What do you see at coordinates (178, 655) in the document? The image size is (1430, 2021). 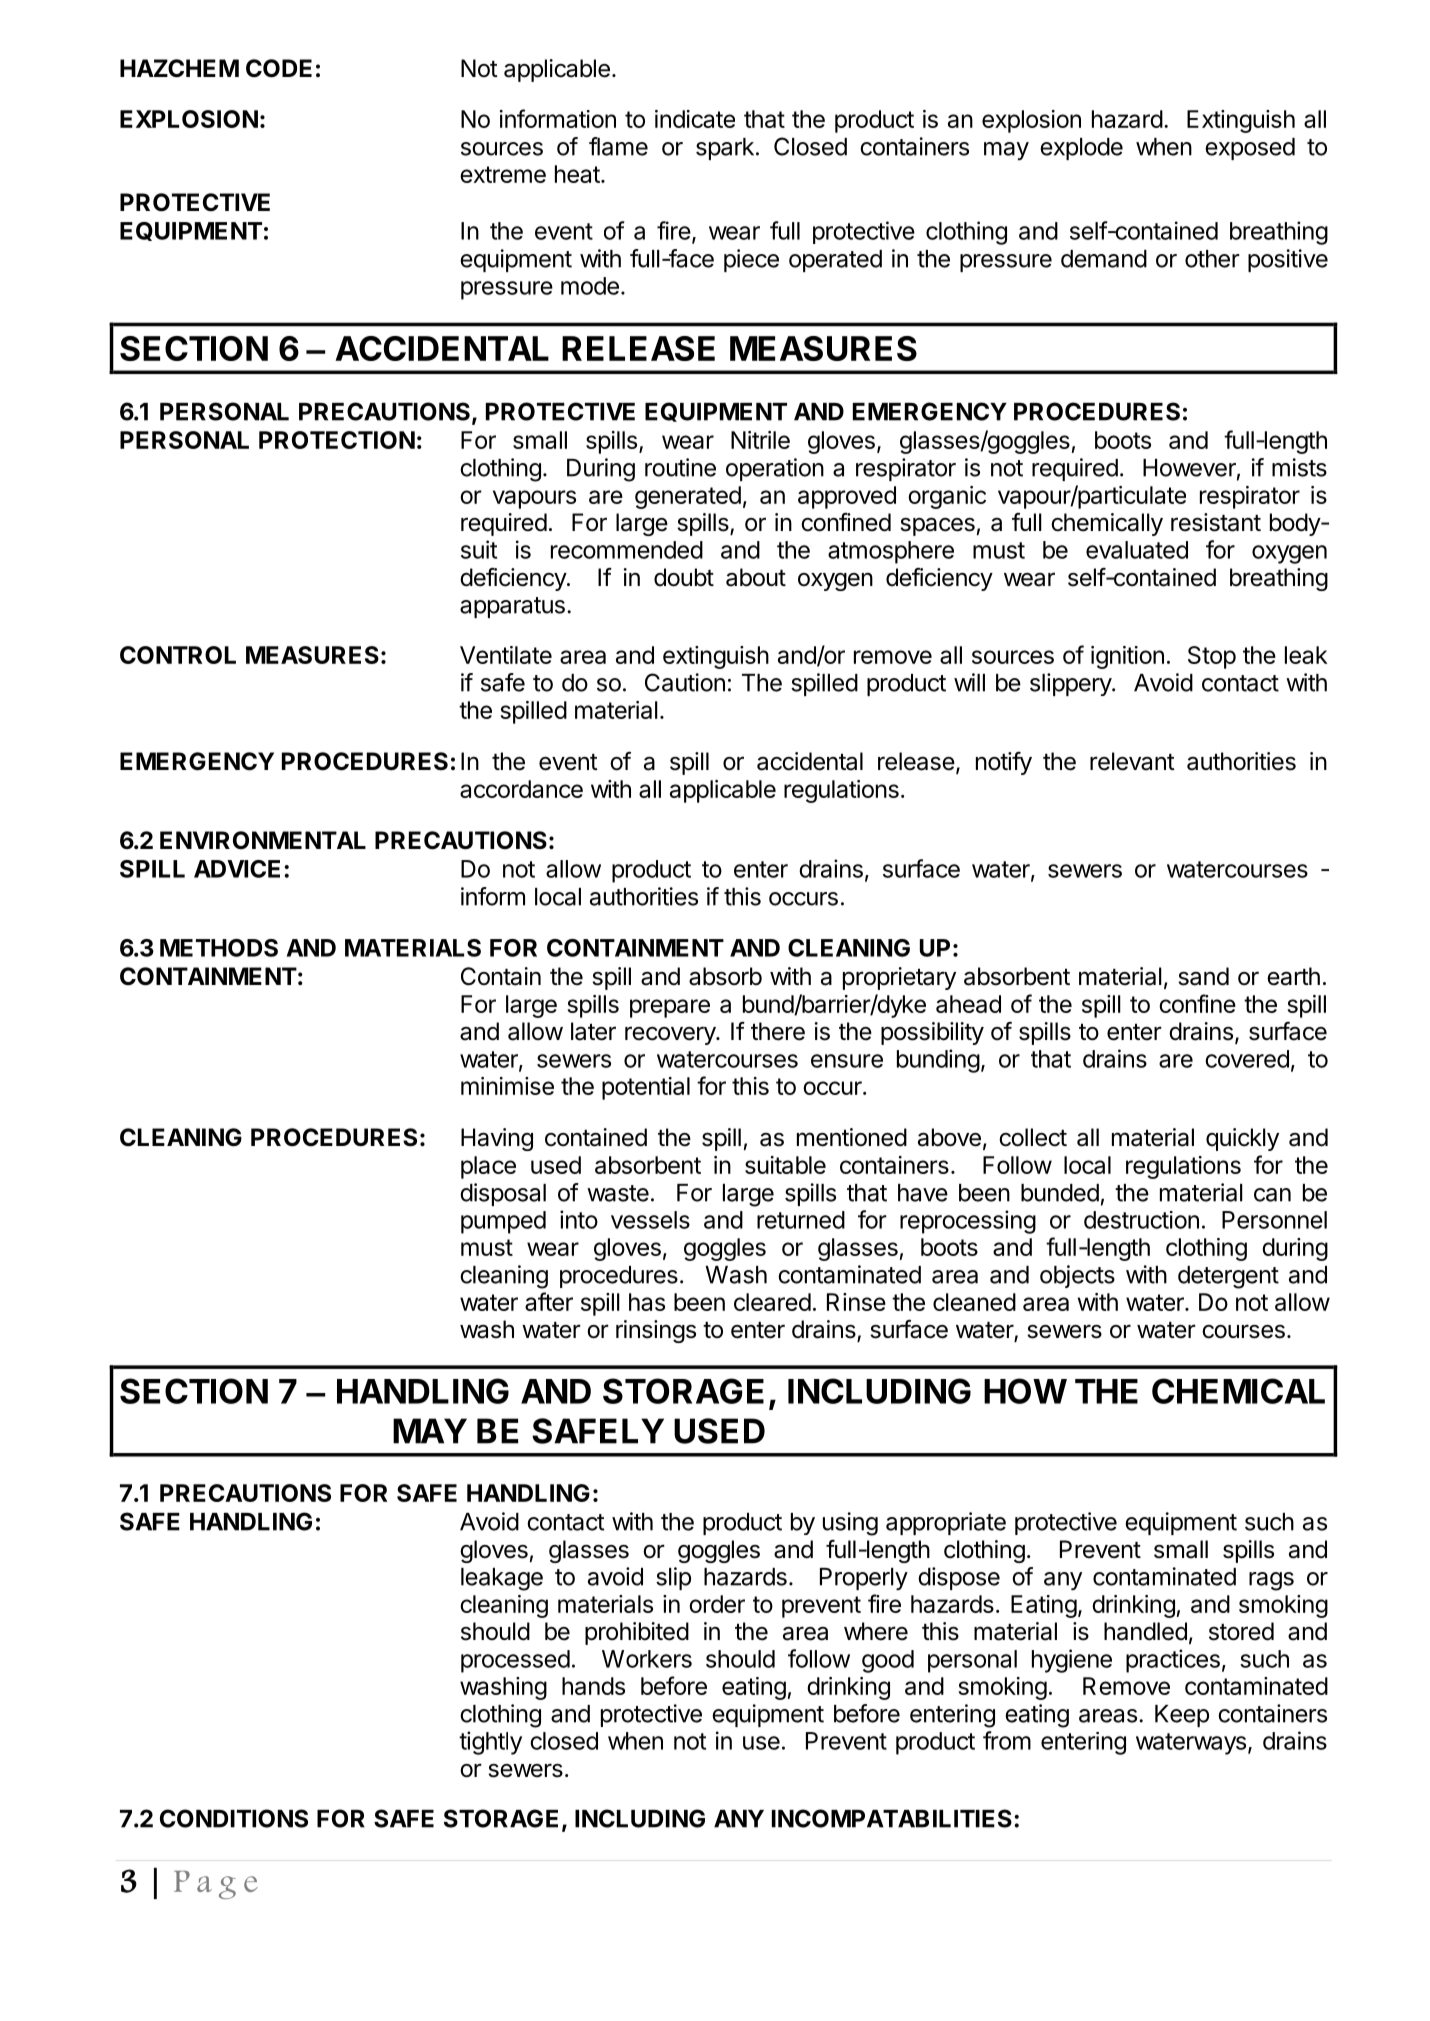 I see `CONTROL` at bounding box center [178, 655].
